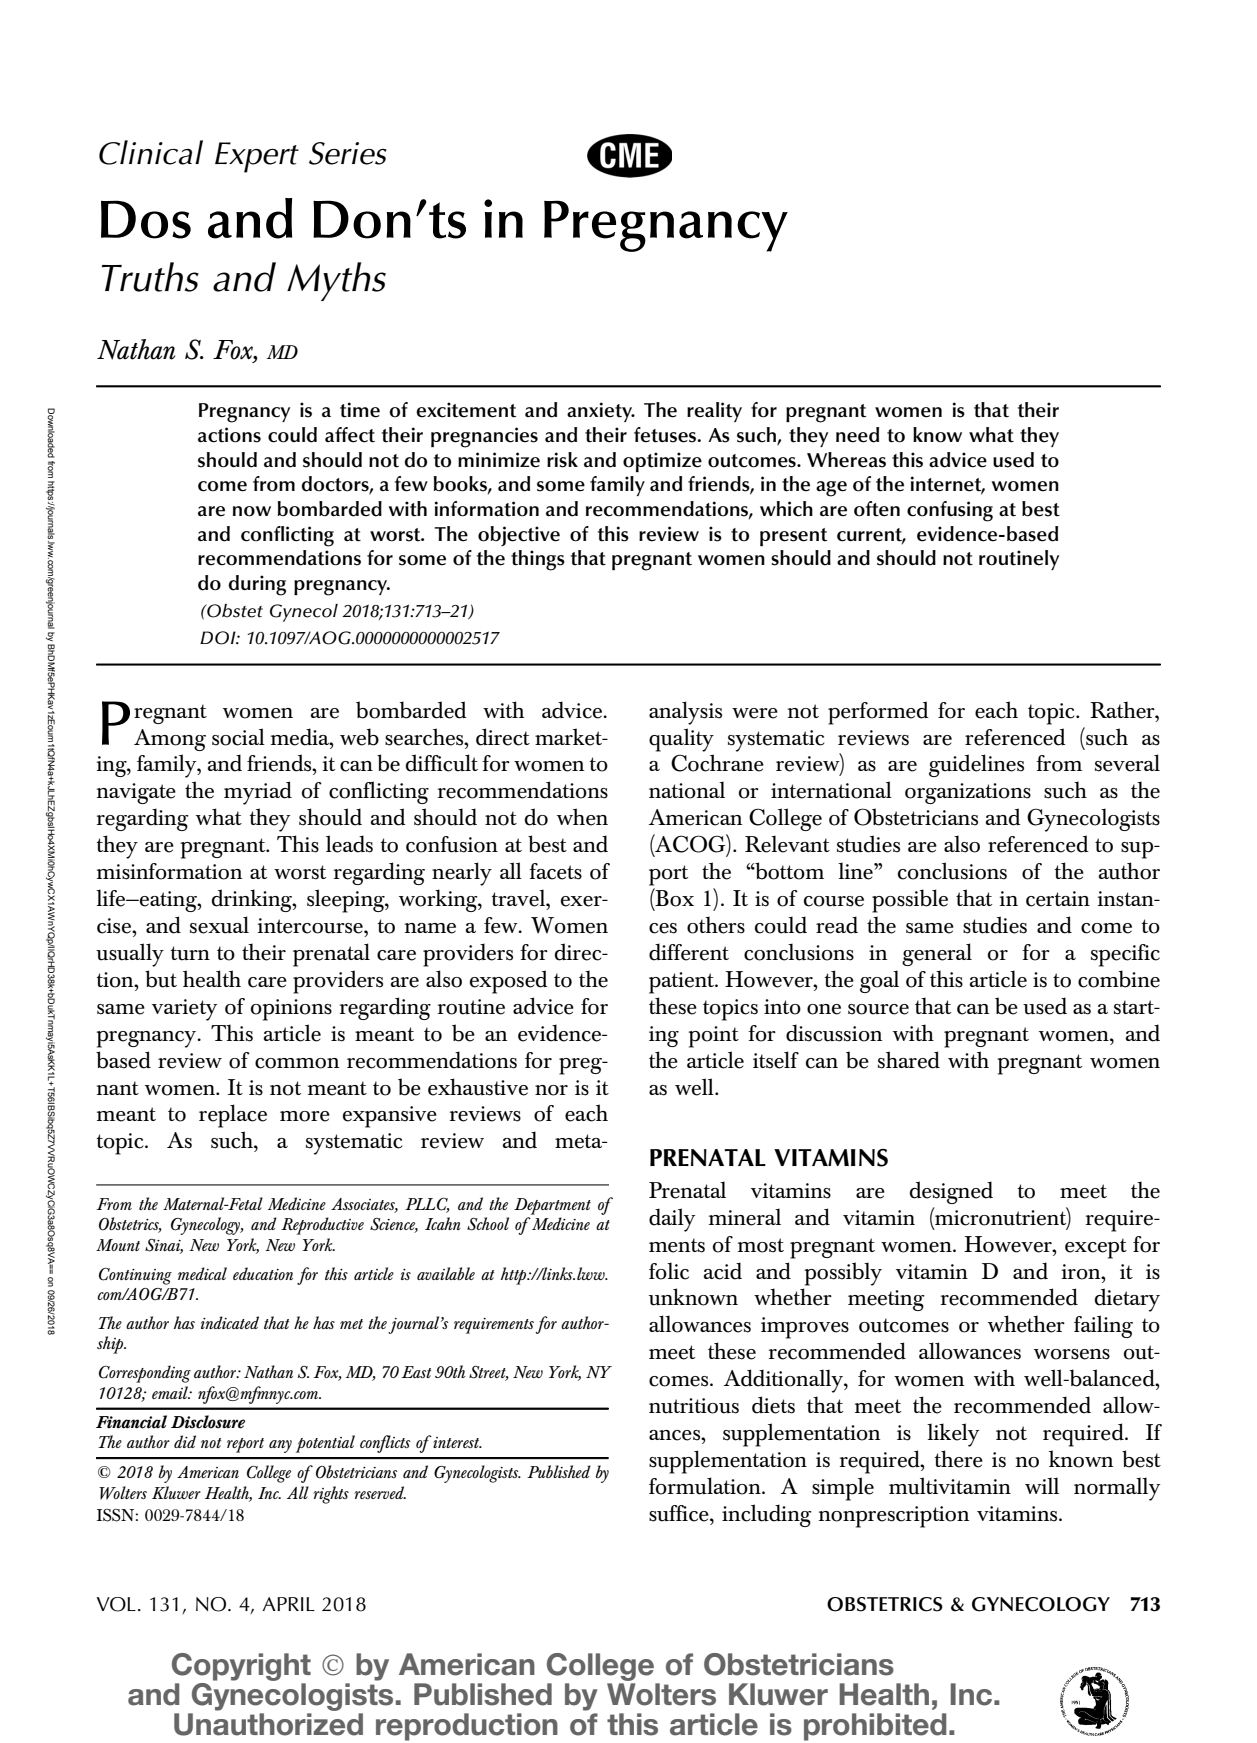 Image resolution: width=1257 pixels, height=1743 pixels. I want to click on replace, so click(233, 1116).
